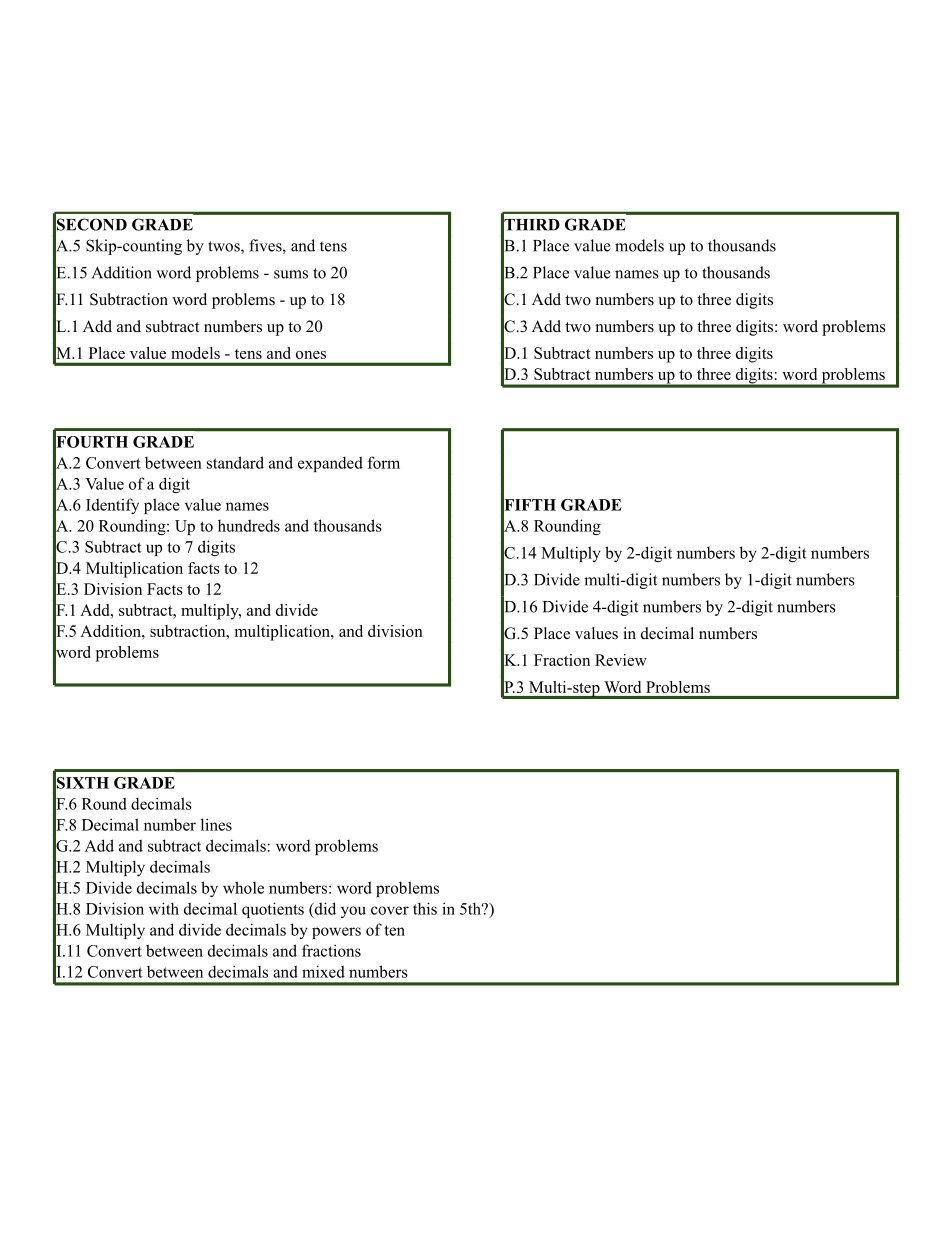 This page has width=952, height=1233. I want to click on with, so click(164, 908).
